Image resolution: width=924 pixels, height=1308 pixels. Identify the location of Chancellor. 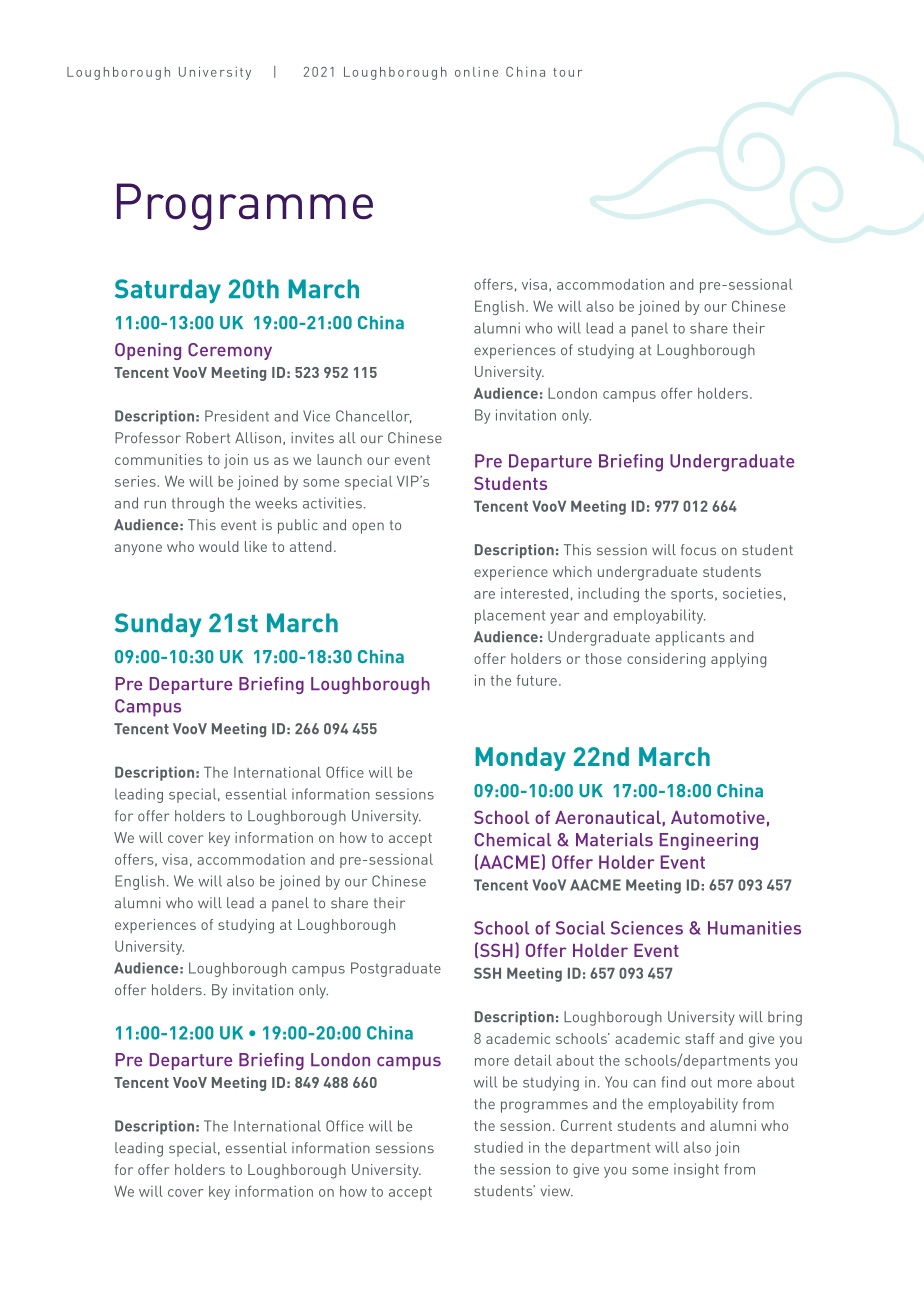
(373, 416).
